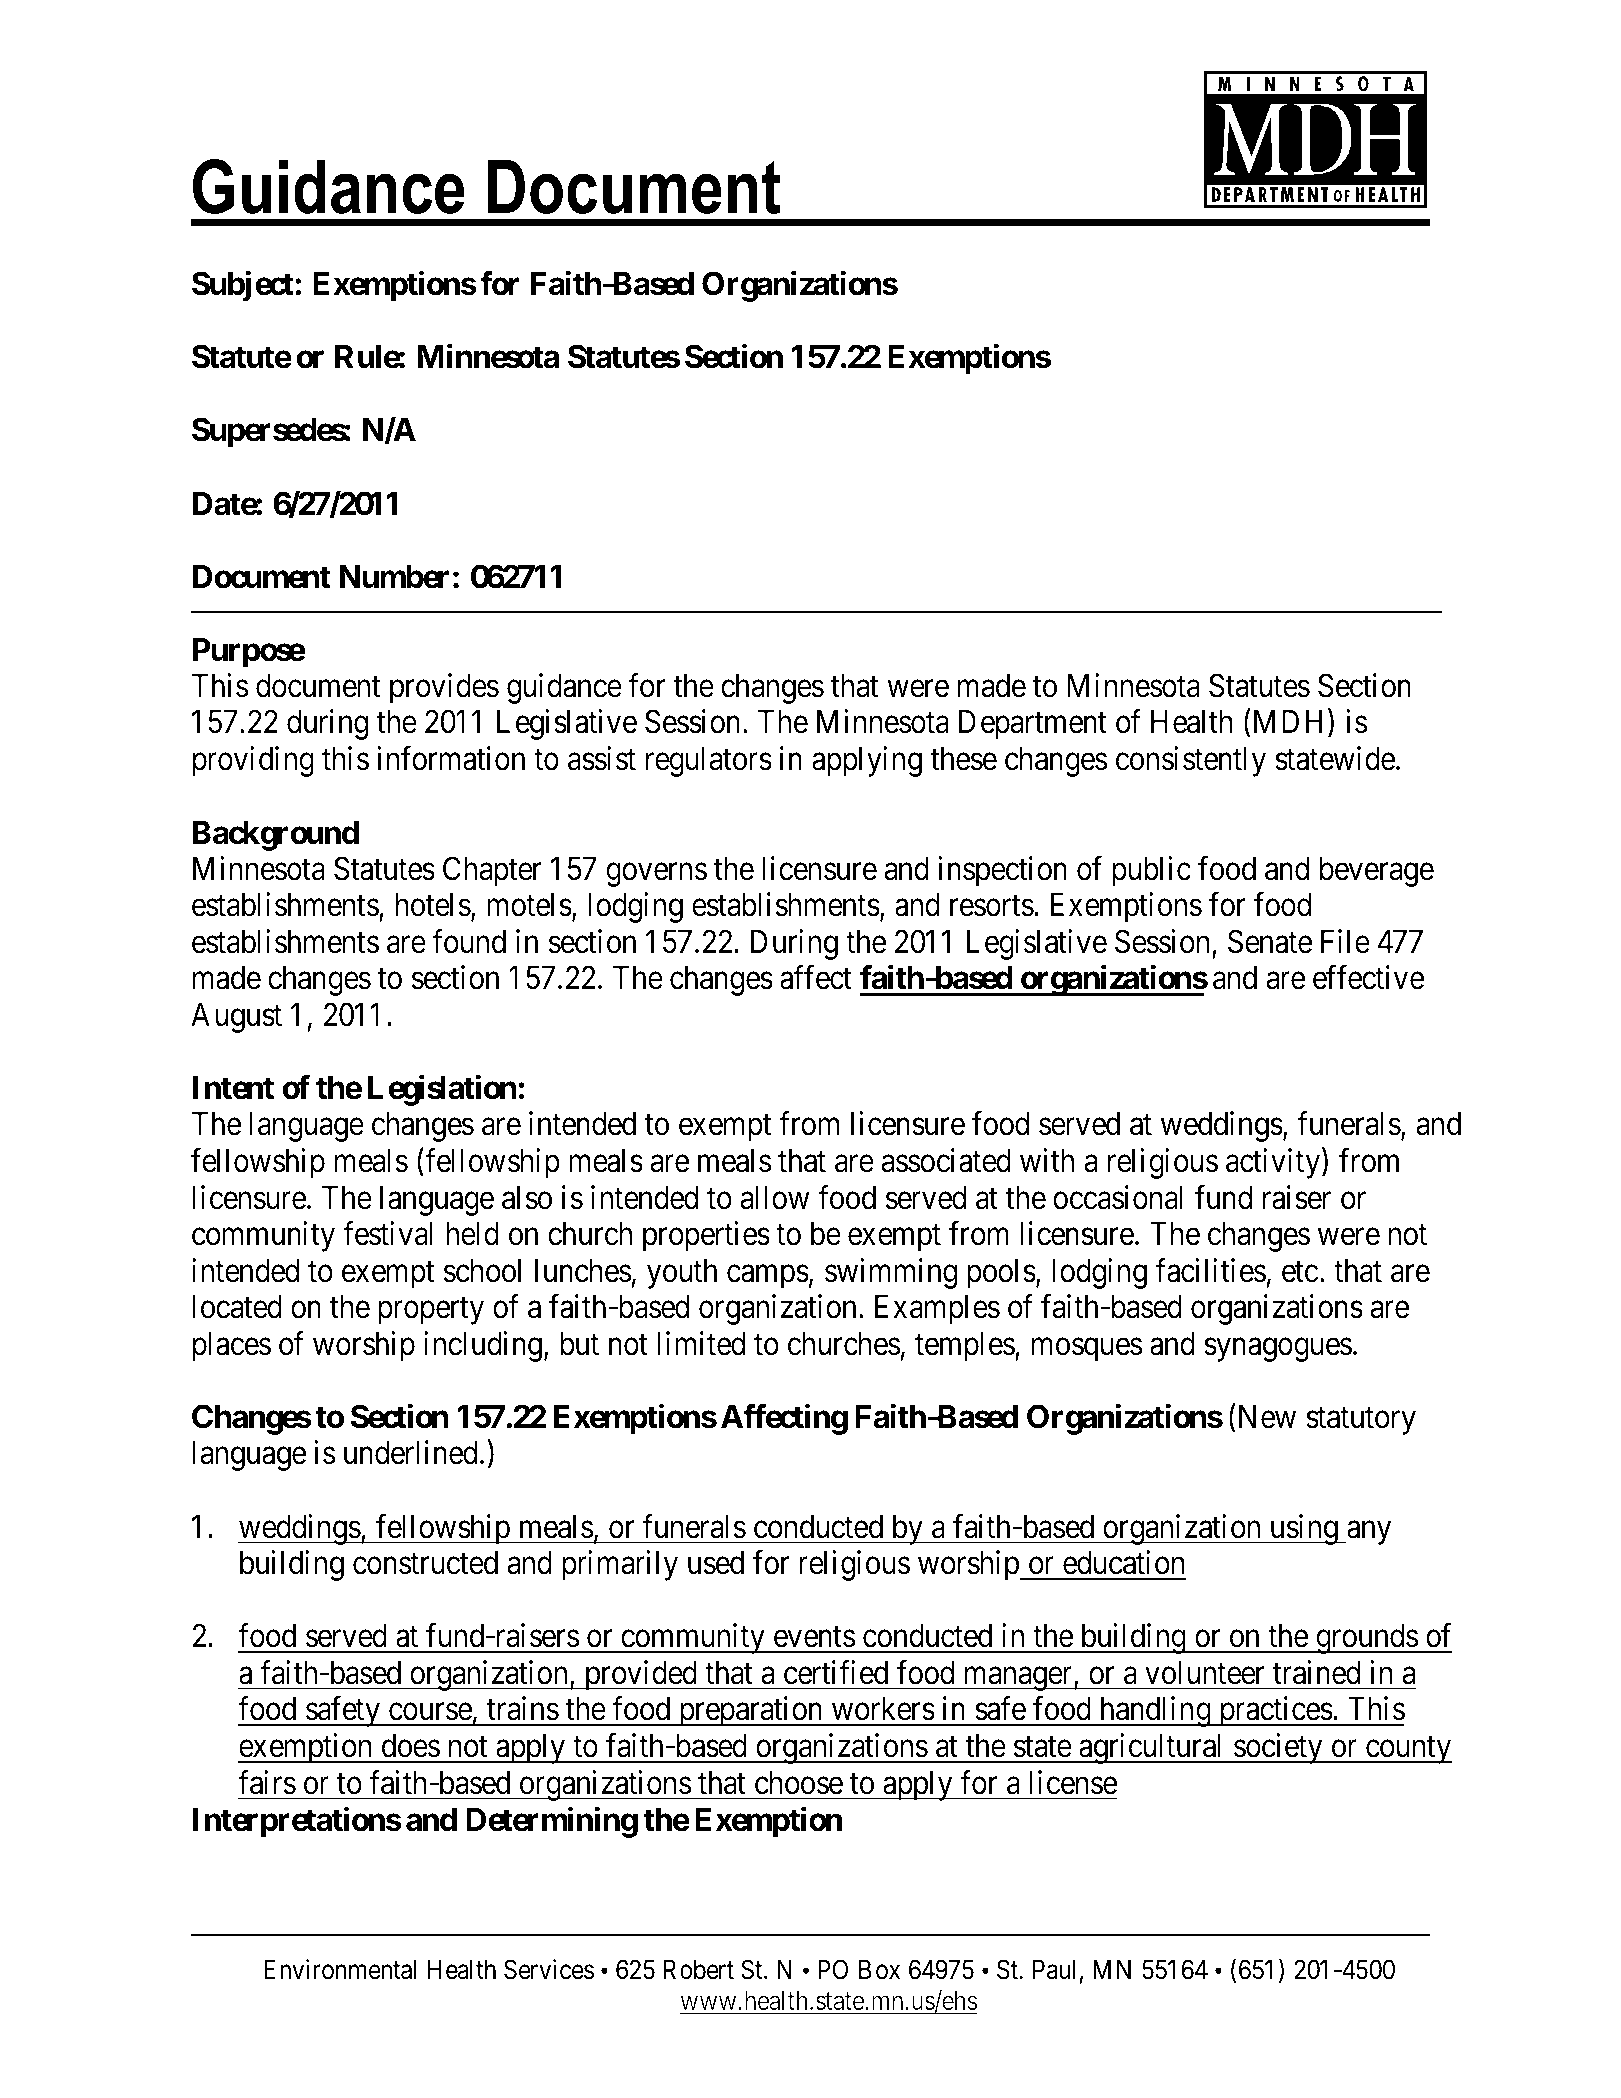  Describe the element at coordinates (394, 577) in the screenshot. I see `Number` at that location.
